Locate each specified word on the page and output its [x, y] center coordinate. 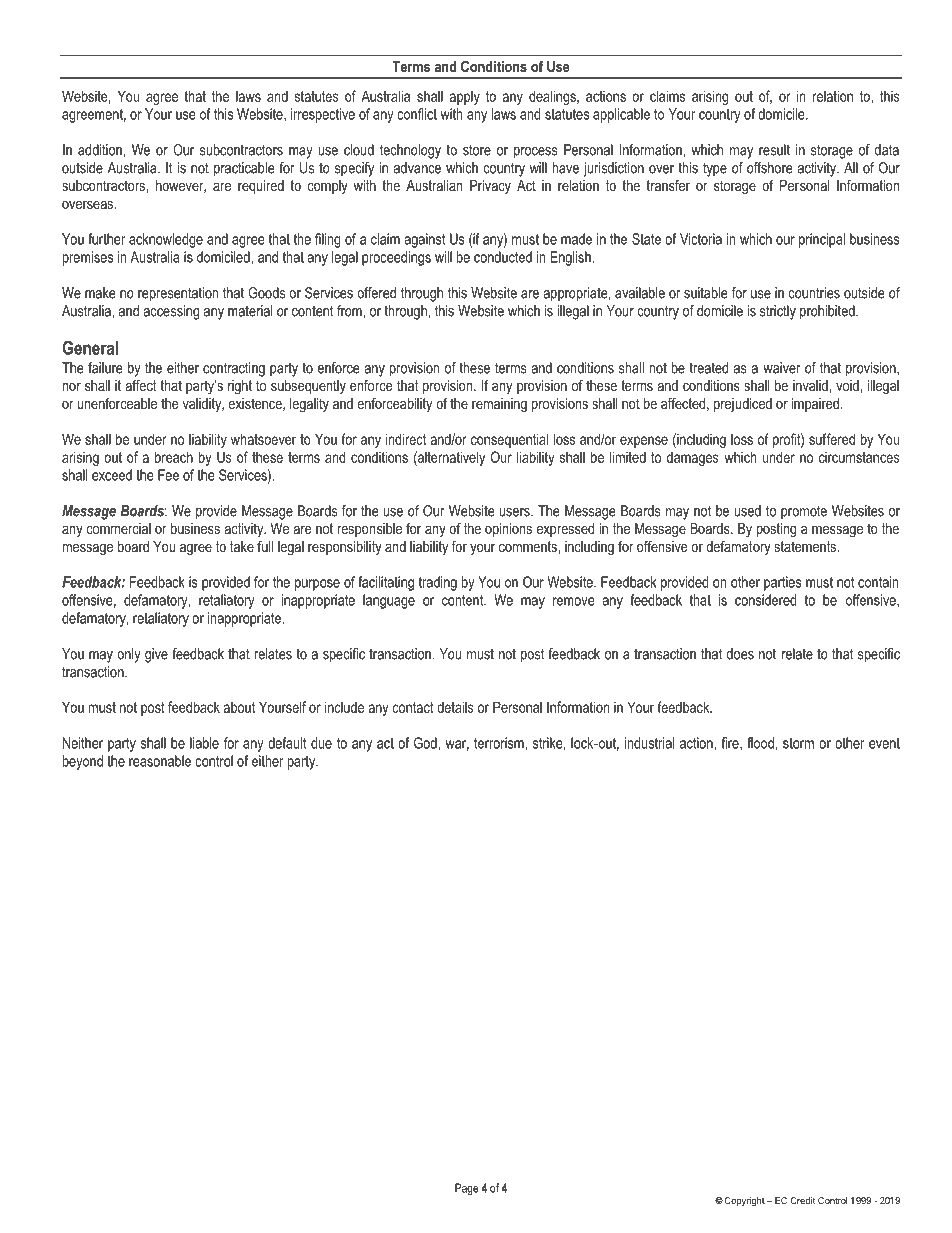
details [455, 707]
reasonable [160, 761]
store [477, 150]
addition [101, 150]
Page [466, 1189]
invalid [811, 386]
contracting [234, 369]
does [740, 654]
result [774, 150]
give [156, 655]
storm [798, 743]
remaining [499, 405]
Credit [803, 1200]
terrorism [500, 743]
